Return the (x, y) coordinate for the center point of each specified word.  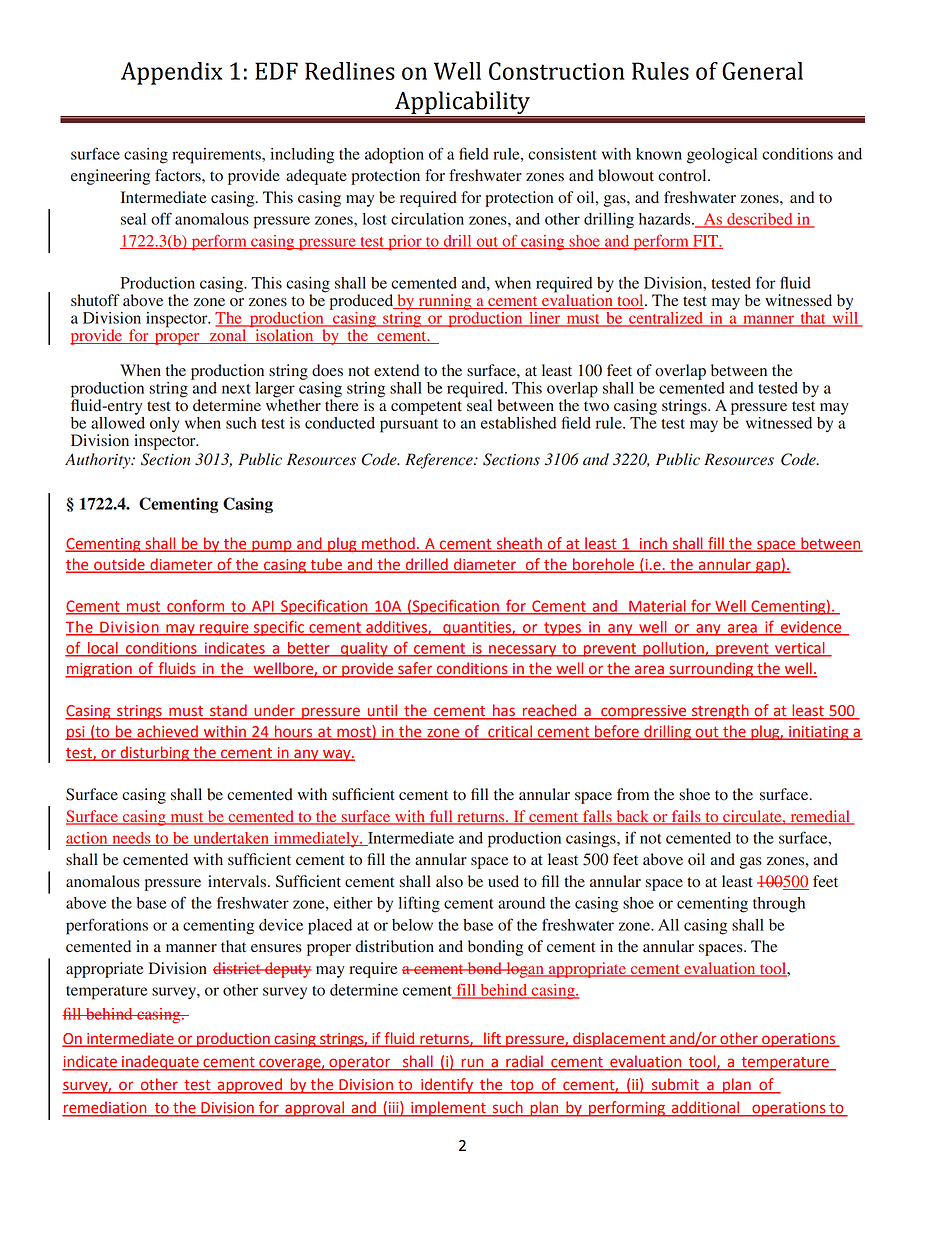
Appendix (172, 73)
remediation (105, 1108)
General (762, 71)
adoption (394, 156)
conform (196, 606)
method (388, 544)
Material (657, 607)
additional (706, 1108)
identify (447, 1086)
